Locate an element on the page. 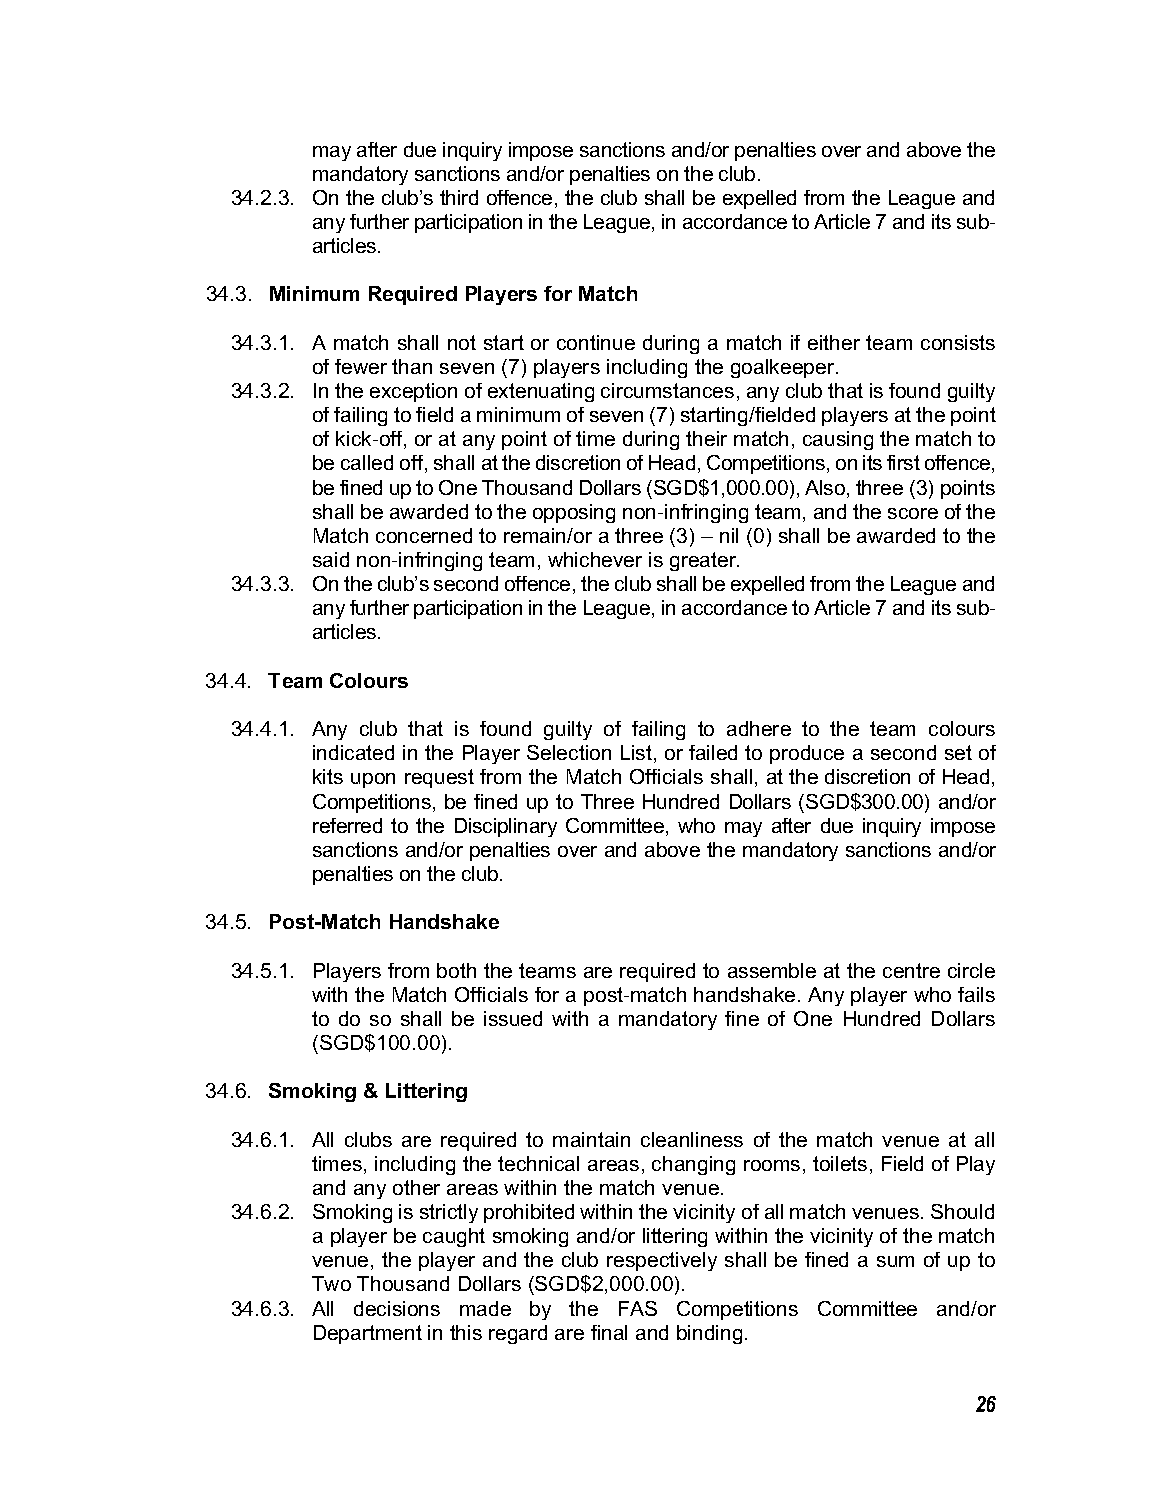 Image resolution: width=1168 pixels, height=1512 pixels. decisions is located at coordinates (397, 1308).
